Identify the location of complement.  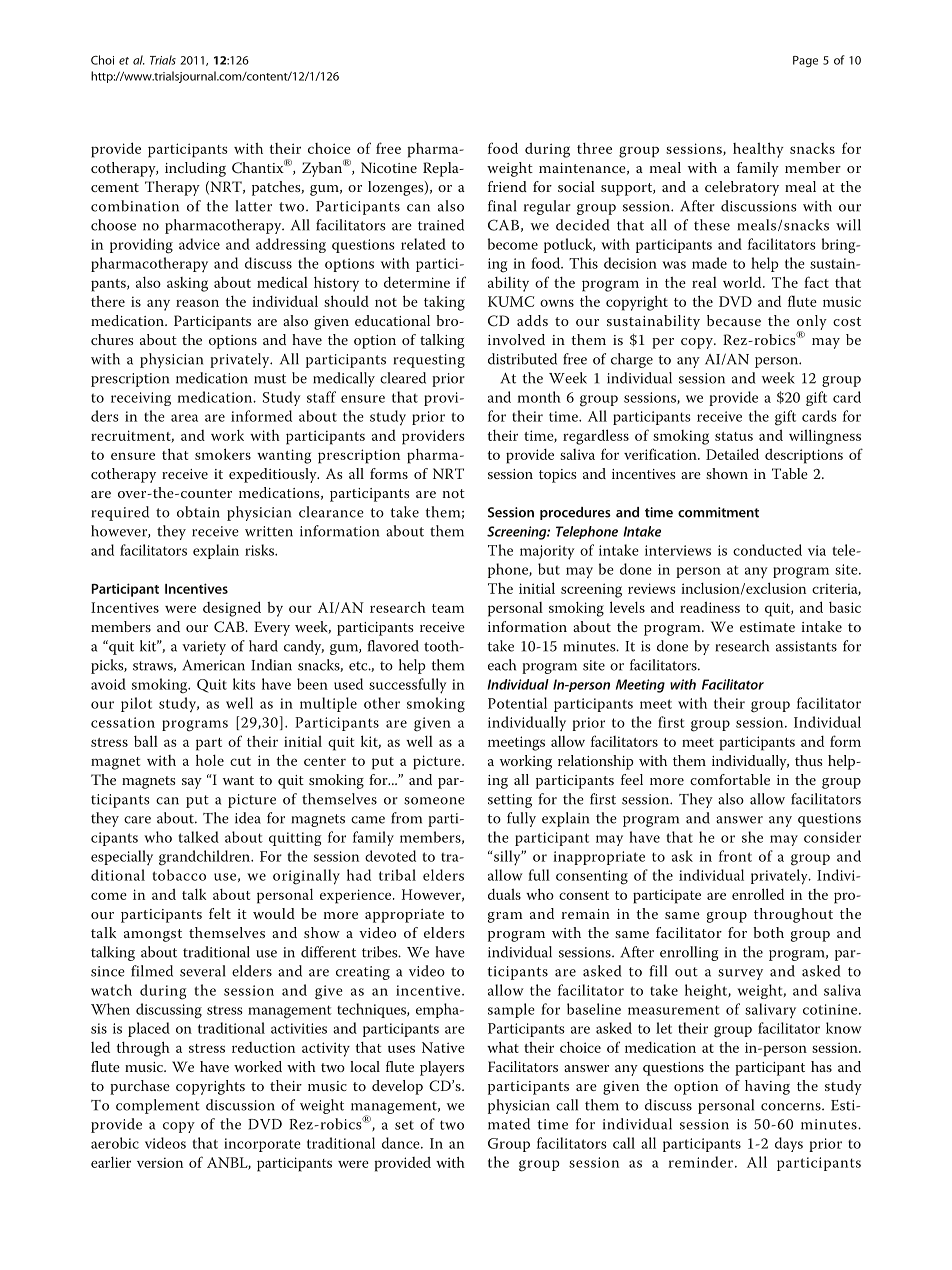
(158, 1106).
